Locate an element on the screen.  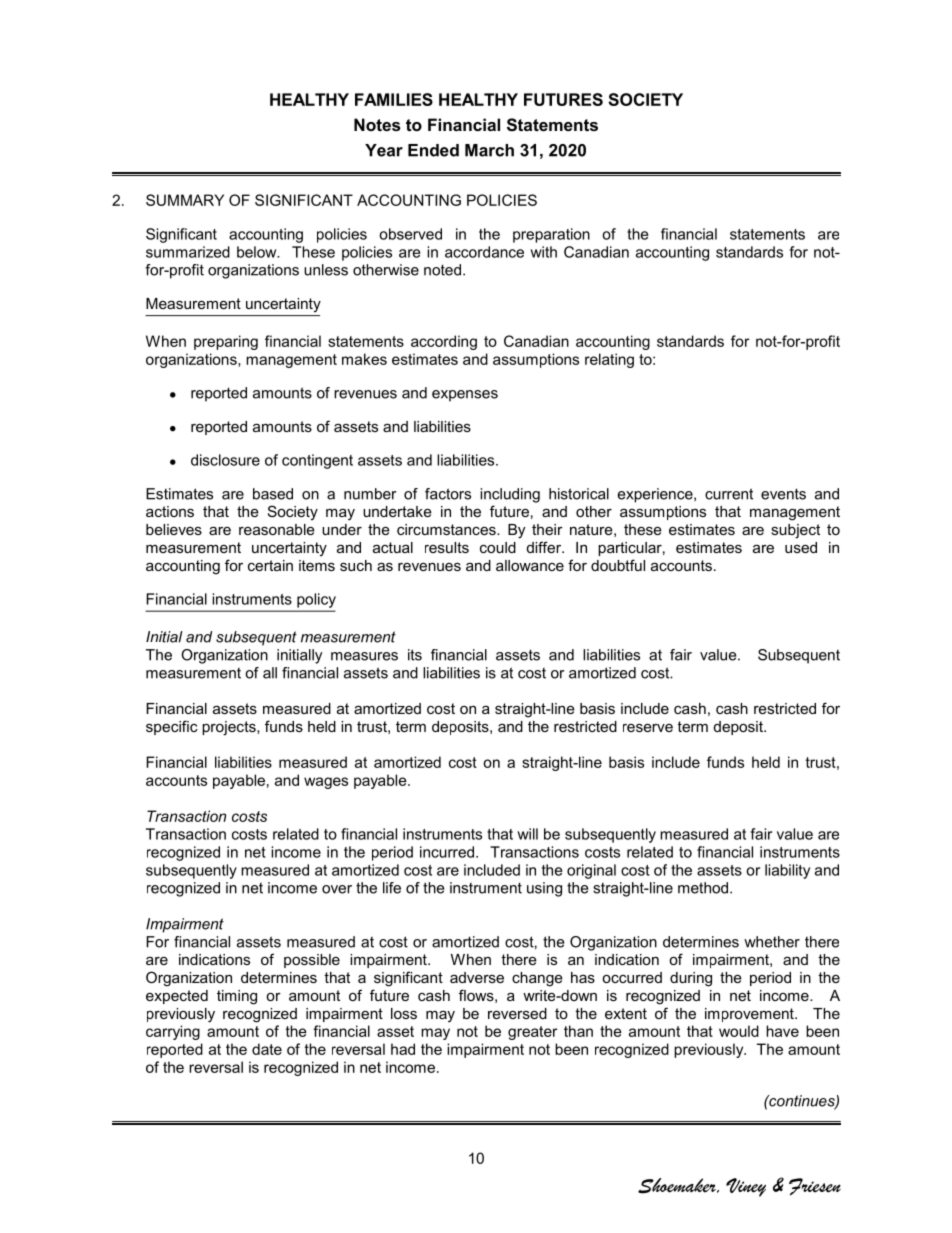
SUMMARY is located at coordinates (185, 200).
